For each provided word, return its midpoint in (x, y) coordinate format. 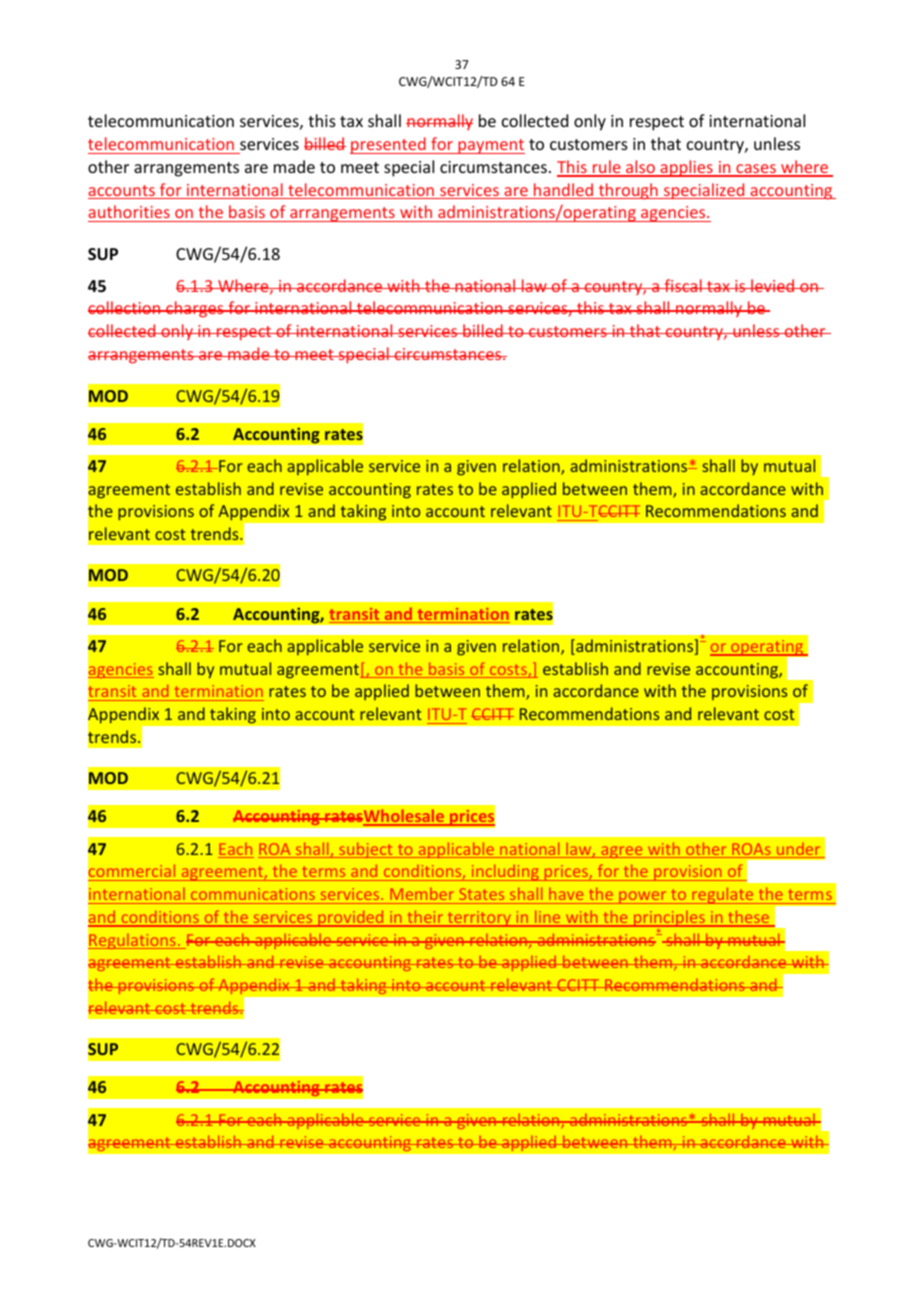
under (798, 850)
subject (366, 850)
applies (686, 168)
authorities (129, 211)
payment (490, 146)
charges (195, 309)
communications (253, 894)
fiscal (683, 285)
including (505, 872)
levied (772, 285)
